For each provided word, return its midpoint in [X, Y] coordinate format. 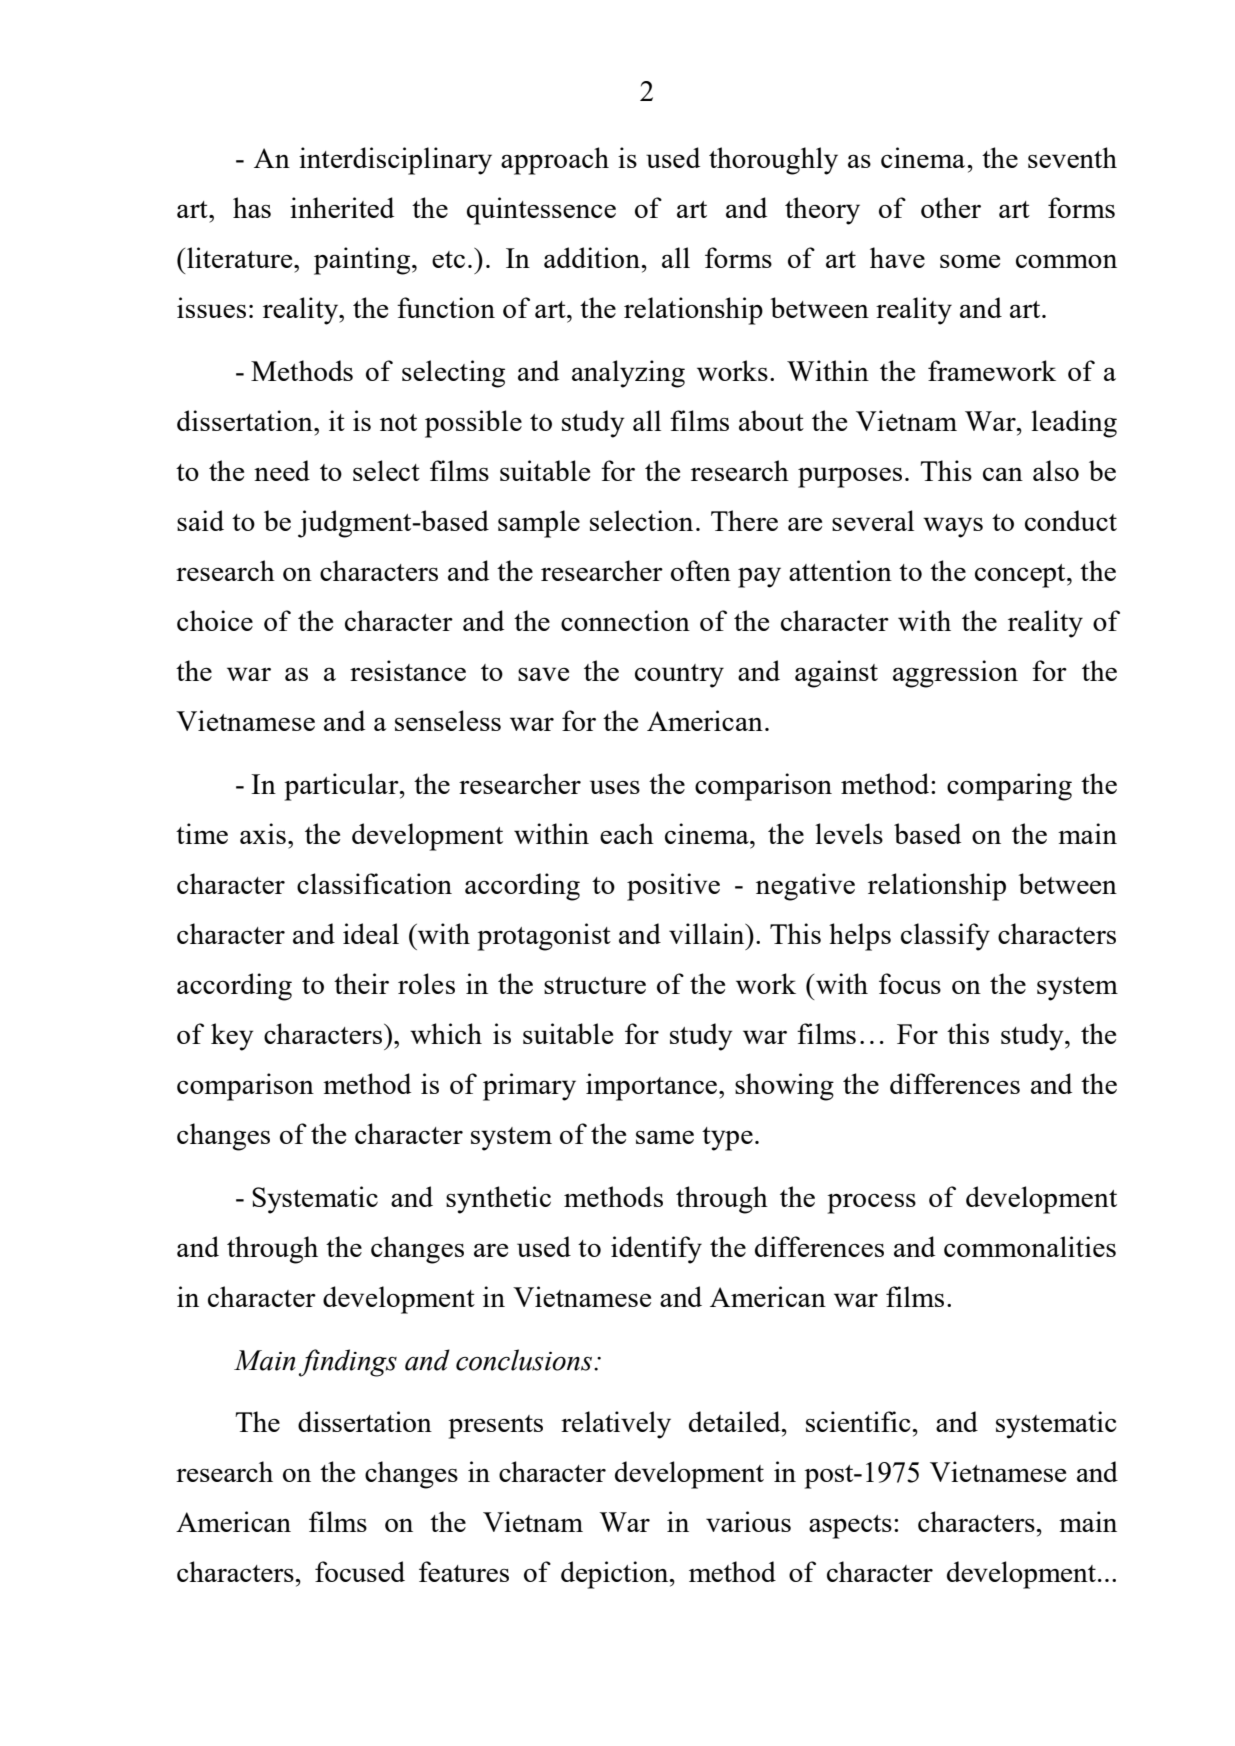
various [748, 1521]
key [232, 1037]
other [951, 207]
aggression [955, 674]
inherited [342, 207]
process [872, 1204]
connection [625, 620]
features [464, 1571]
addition [593, 257]
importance [653, 1087]
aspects [850, 1527]
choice [215, 620]
